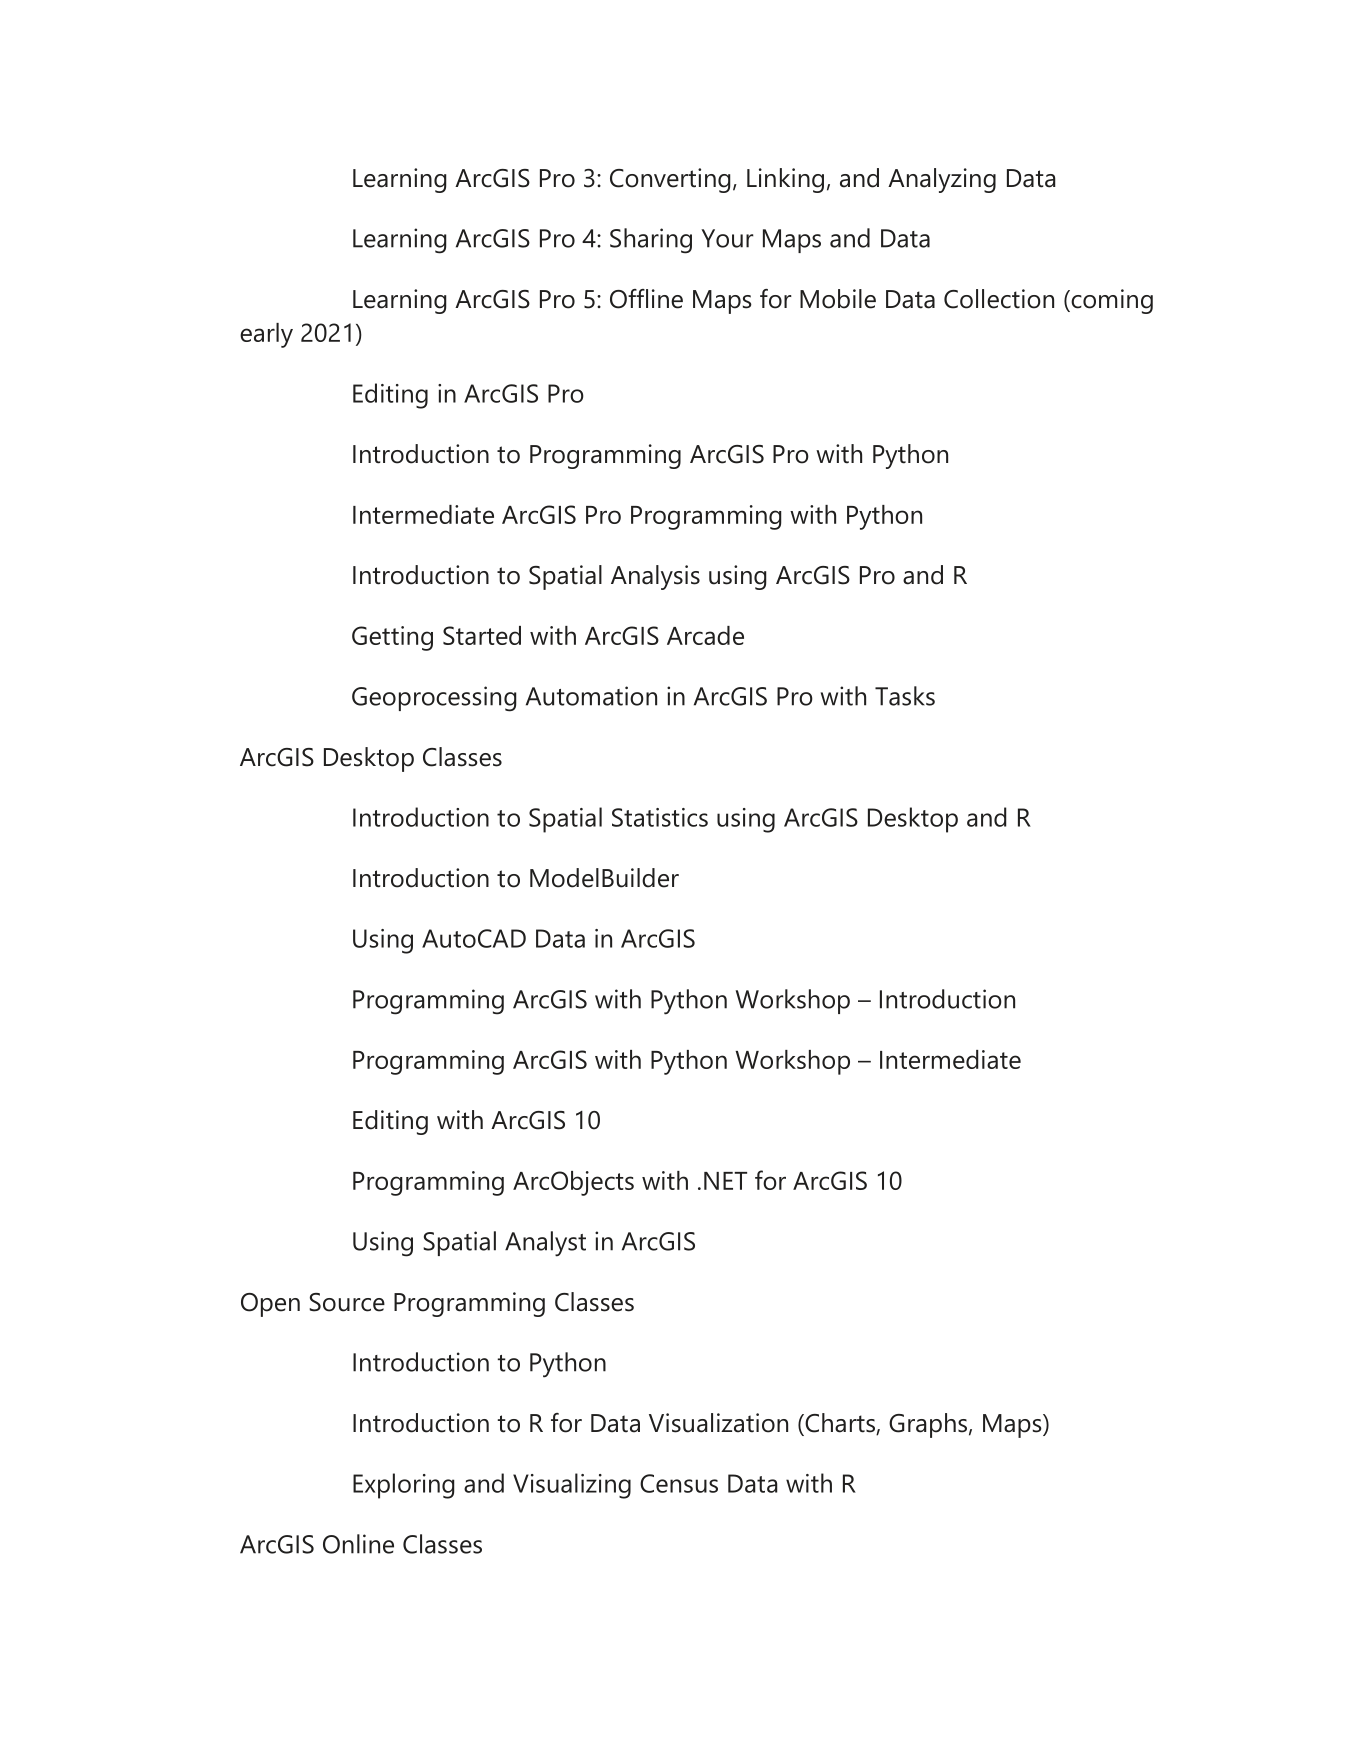 The height and width of the document is (1757, 1357). Describe the element at coordinates (942, 180) in the document. I see `Analyzing` at that location.
